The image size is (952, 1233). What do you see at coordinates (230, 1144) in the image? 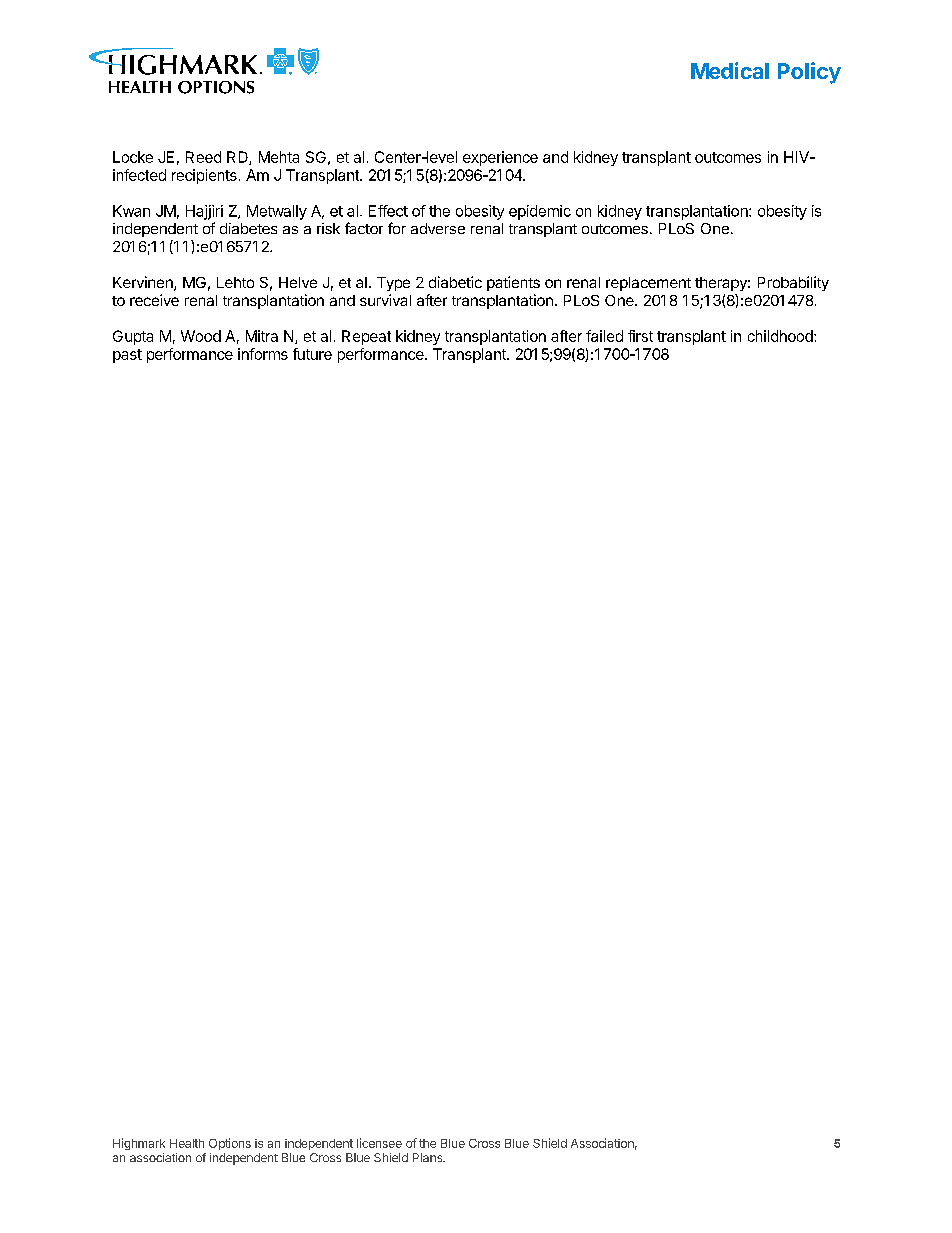
I see `Options` at bounding box center [230, 1144].
